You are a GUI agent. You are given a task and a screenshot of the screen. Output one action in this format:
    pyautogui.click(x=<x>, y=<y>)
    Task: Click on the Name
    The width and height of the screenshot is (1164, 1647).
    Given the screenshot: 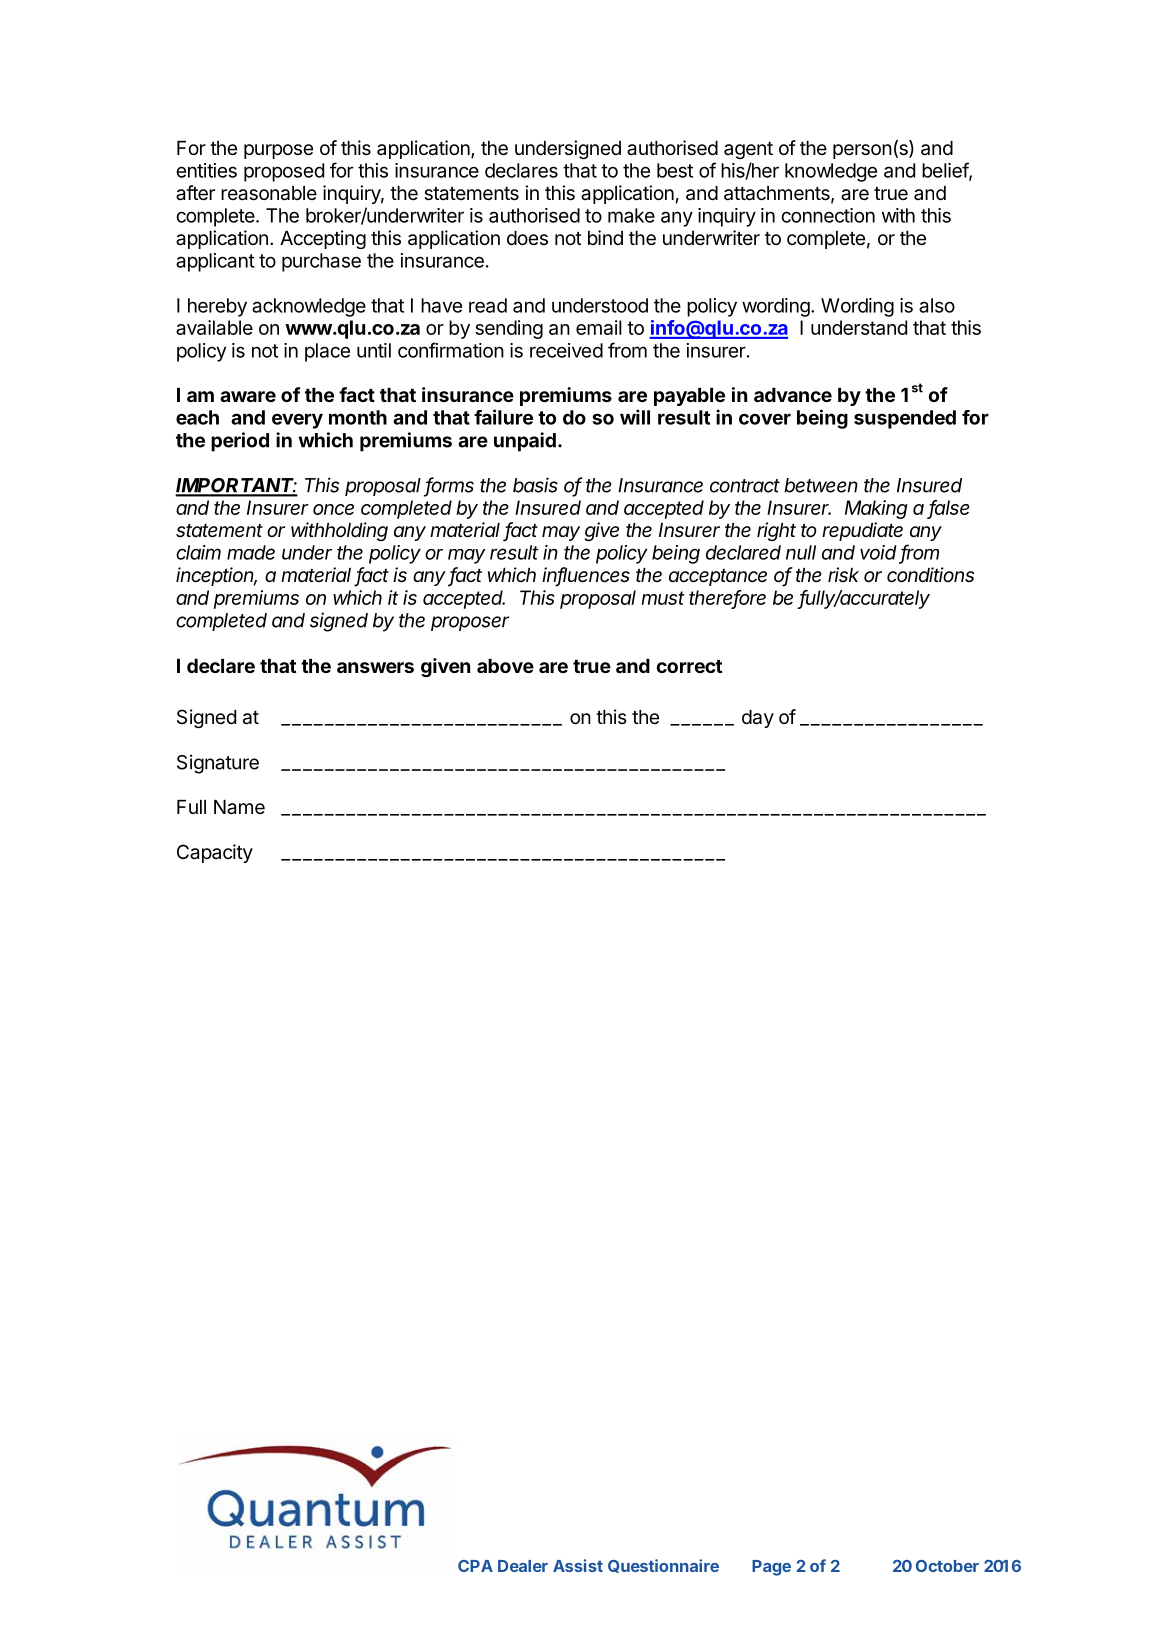 What is the action you would take?
    pyautogui.click(x=239, y=807)
